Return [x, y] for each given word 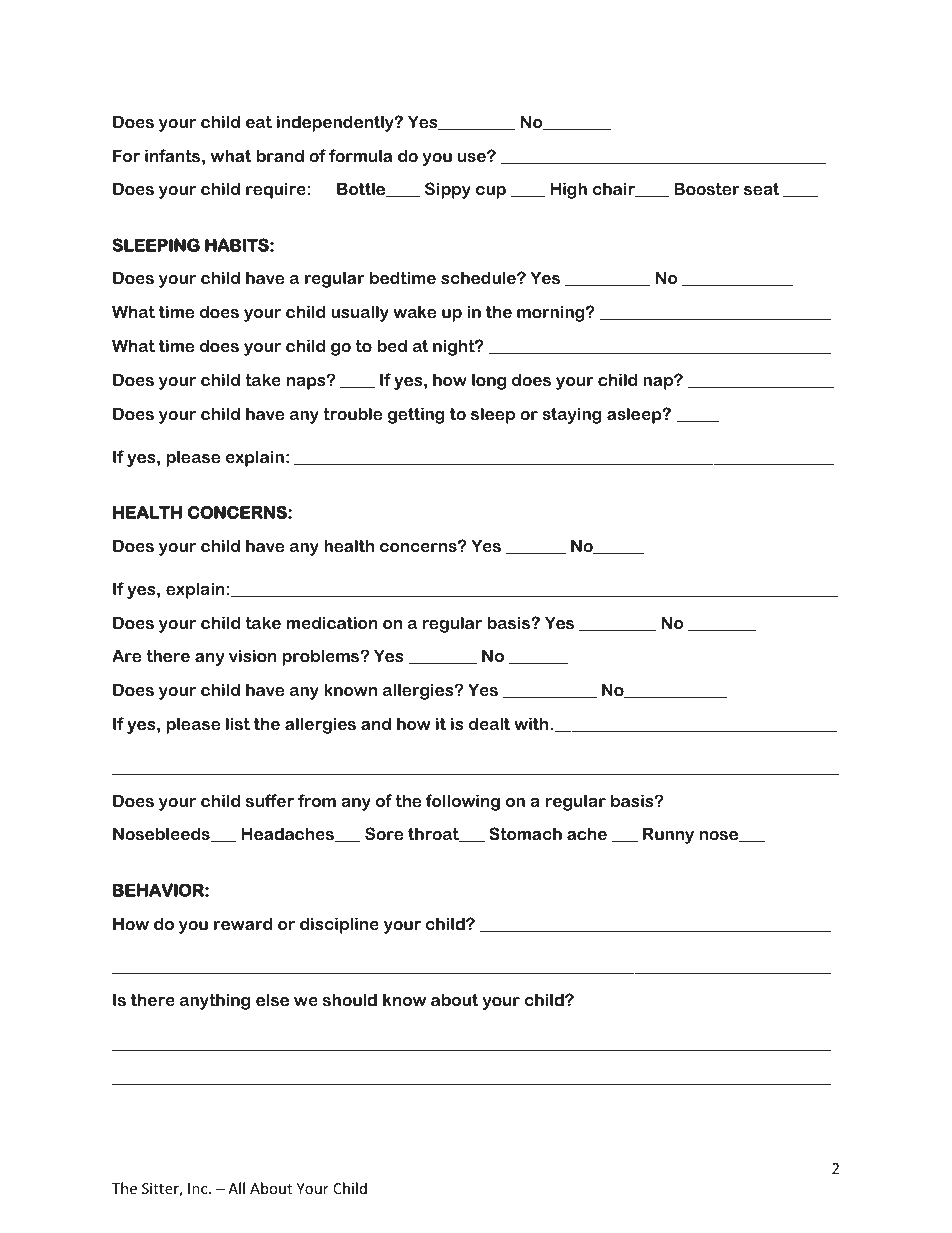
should [350, 999]
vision [253, 655]
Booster [707, 188]
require [276, 190]
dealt [489, 723]
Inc [199, 1188]
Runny [668, 835]
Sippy [448, 190]
